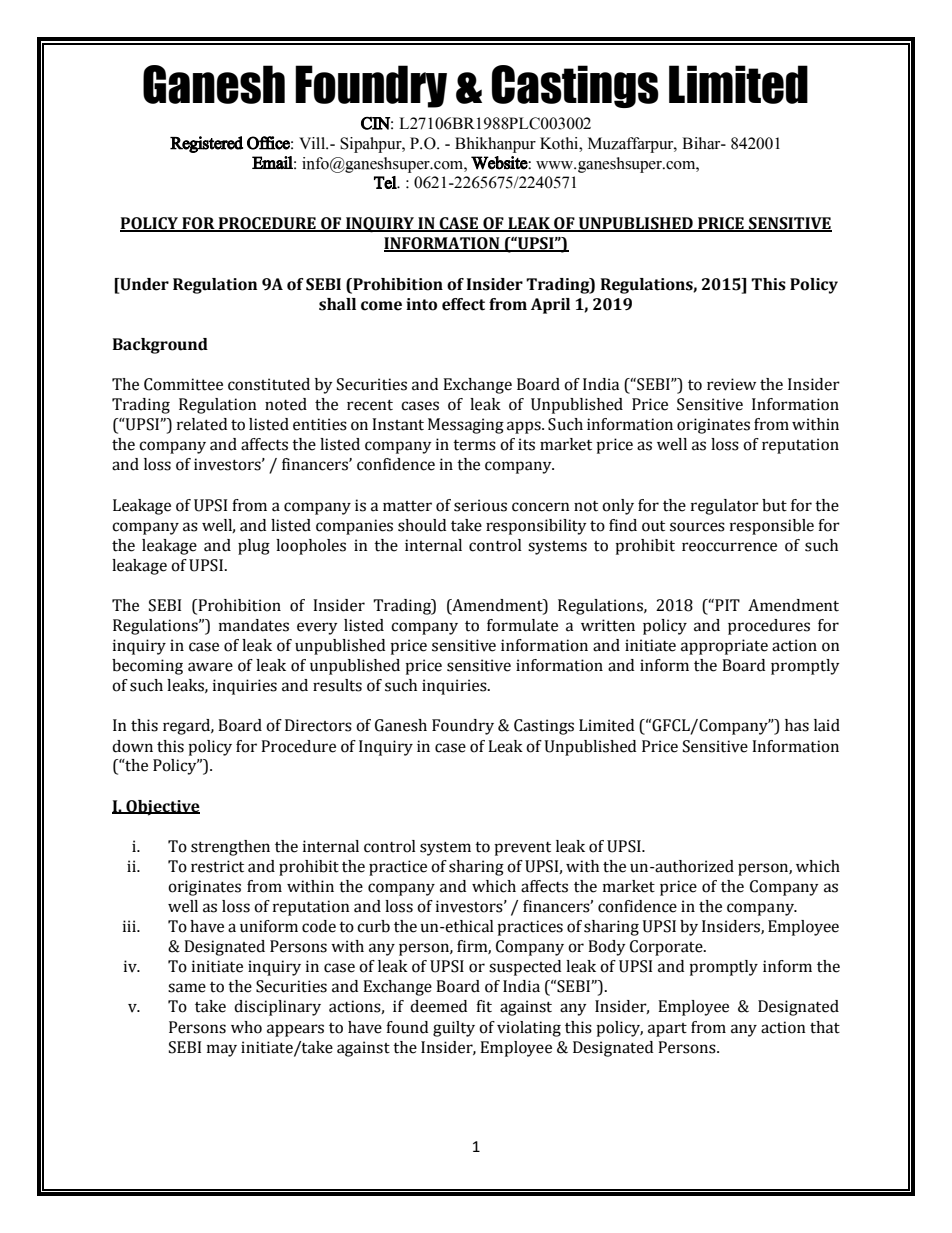  Describe the element at coordinates (206, 144) in the screenshot. I see `Registered` at that location.
